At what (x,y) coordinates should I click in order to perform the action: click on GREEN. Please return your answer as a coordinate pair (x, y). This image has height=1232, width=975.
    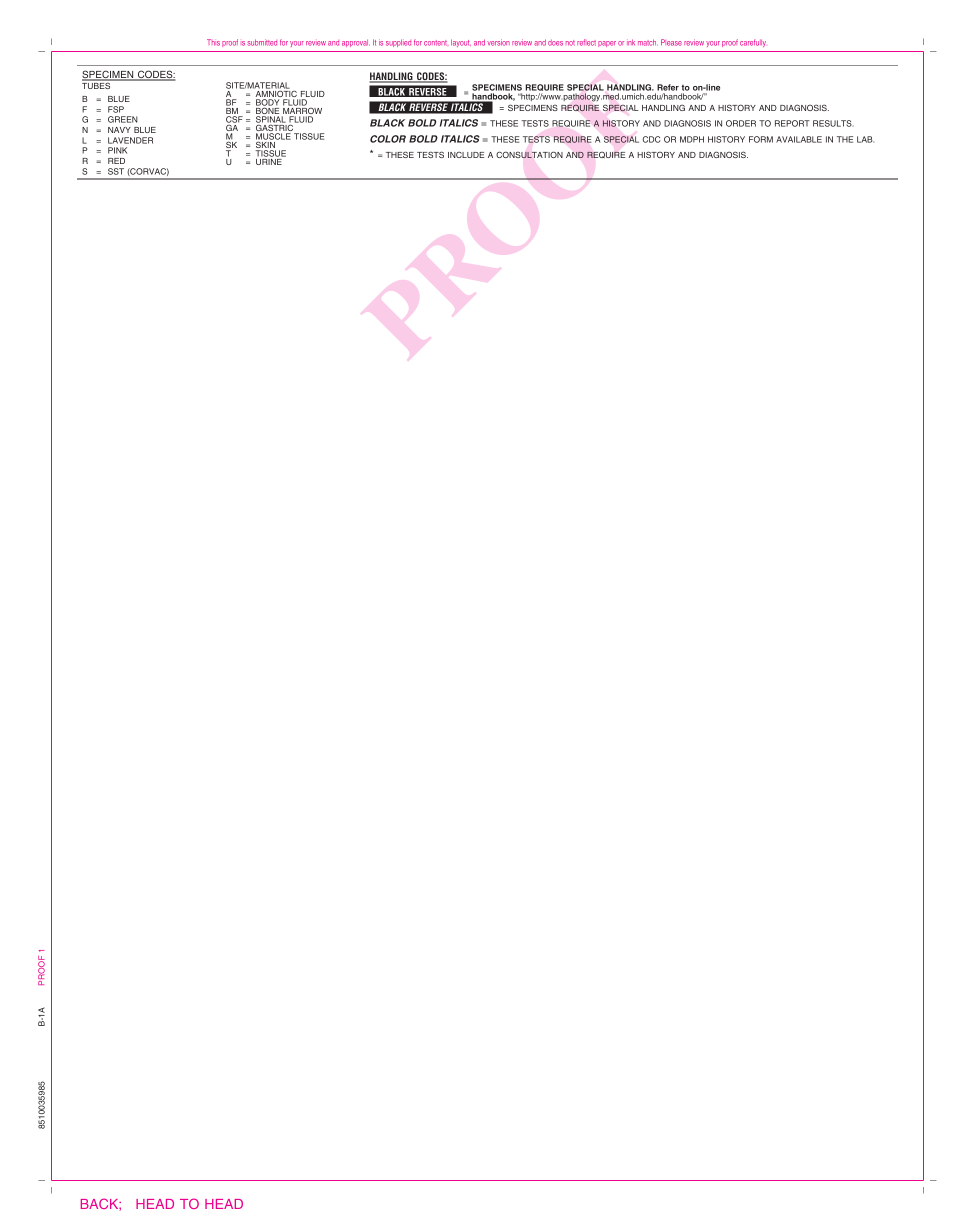
    Looking at the image, I should click on (123, 119).
